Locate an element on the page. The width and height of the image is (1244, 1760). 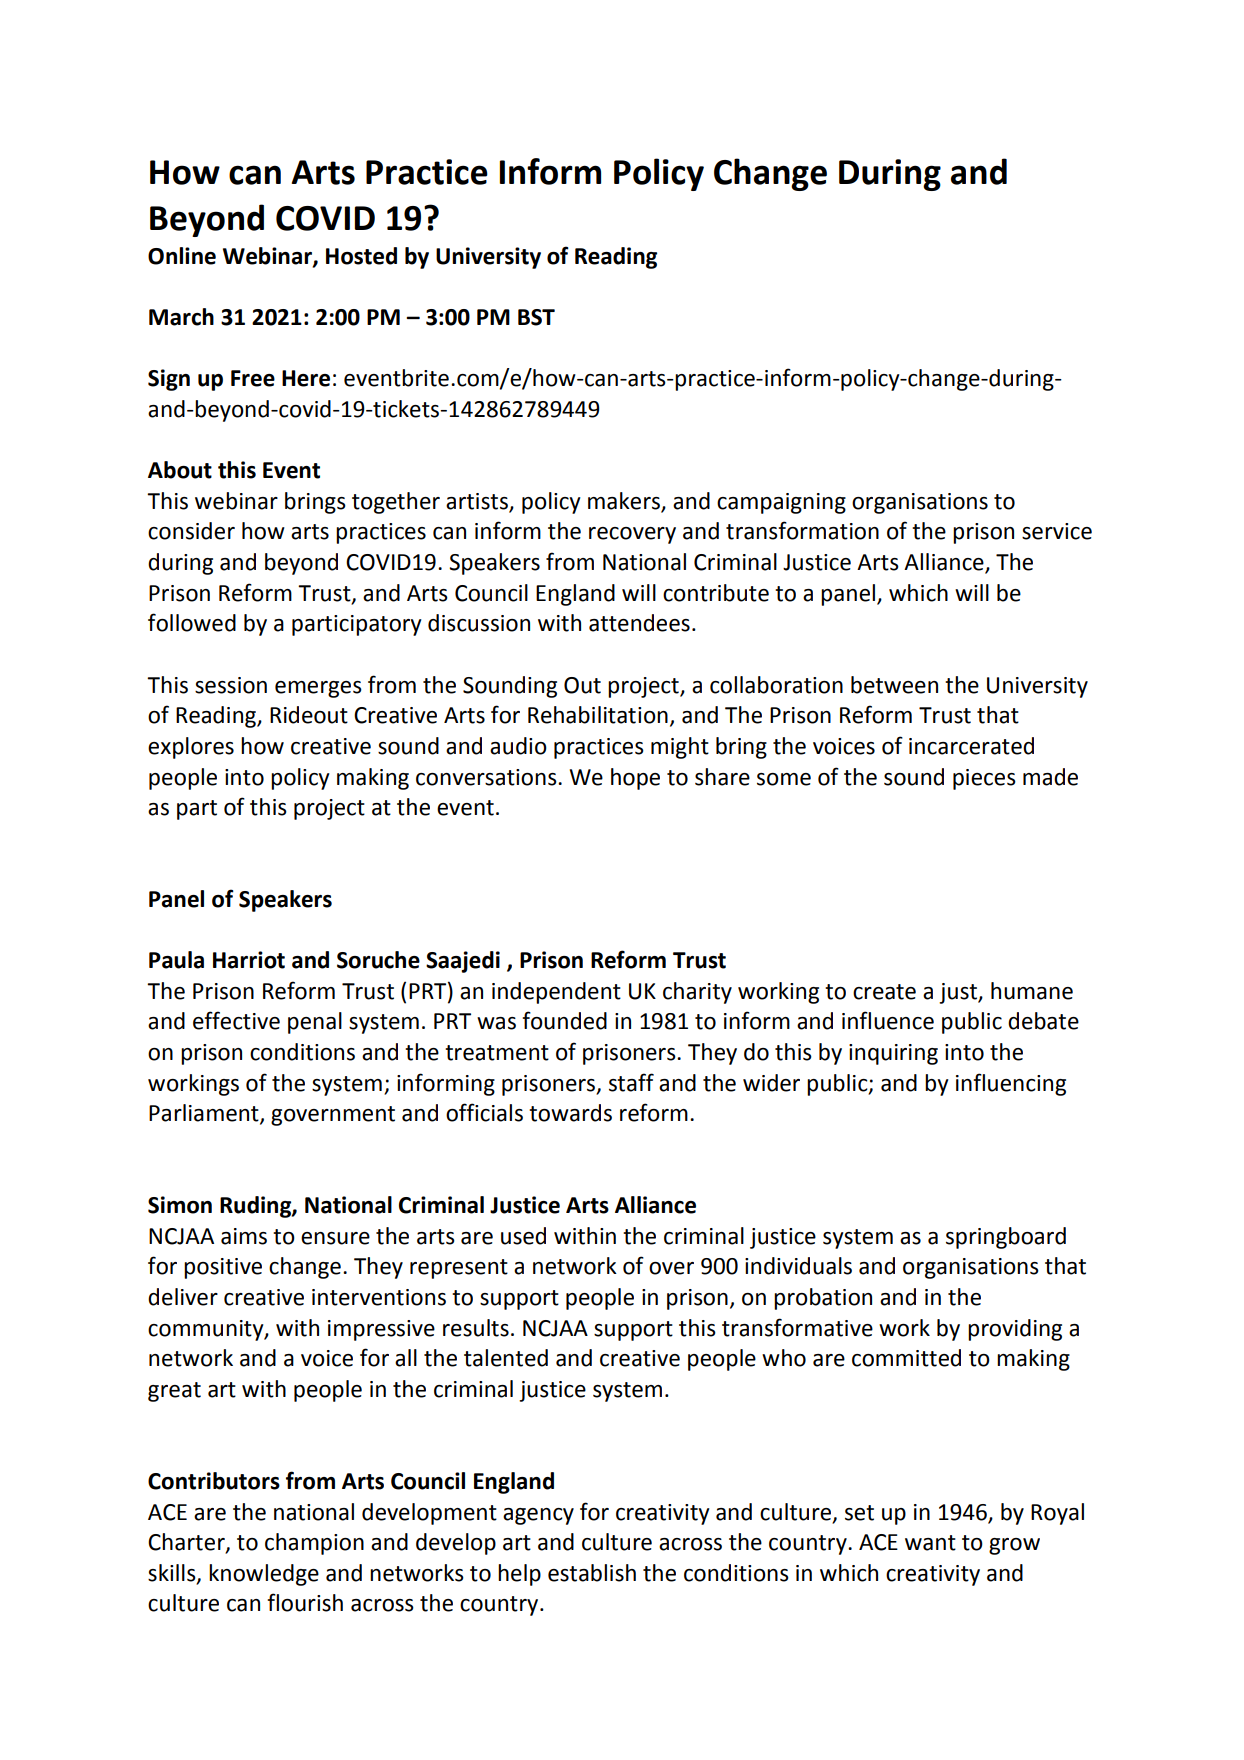
establish is located at coordinates (592, 1573).
